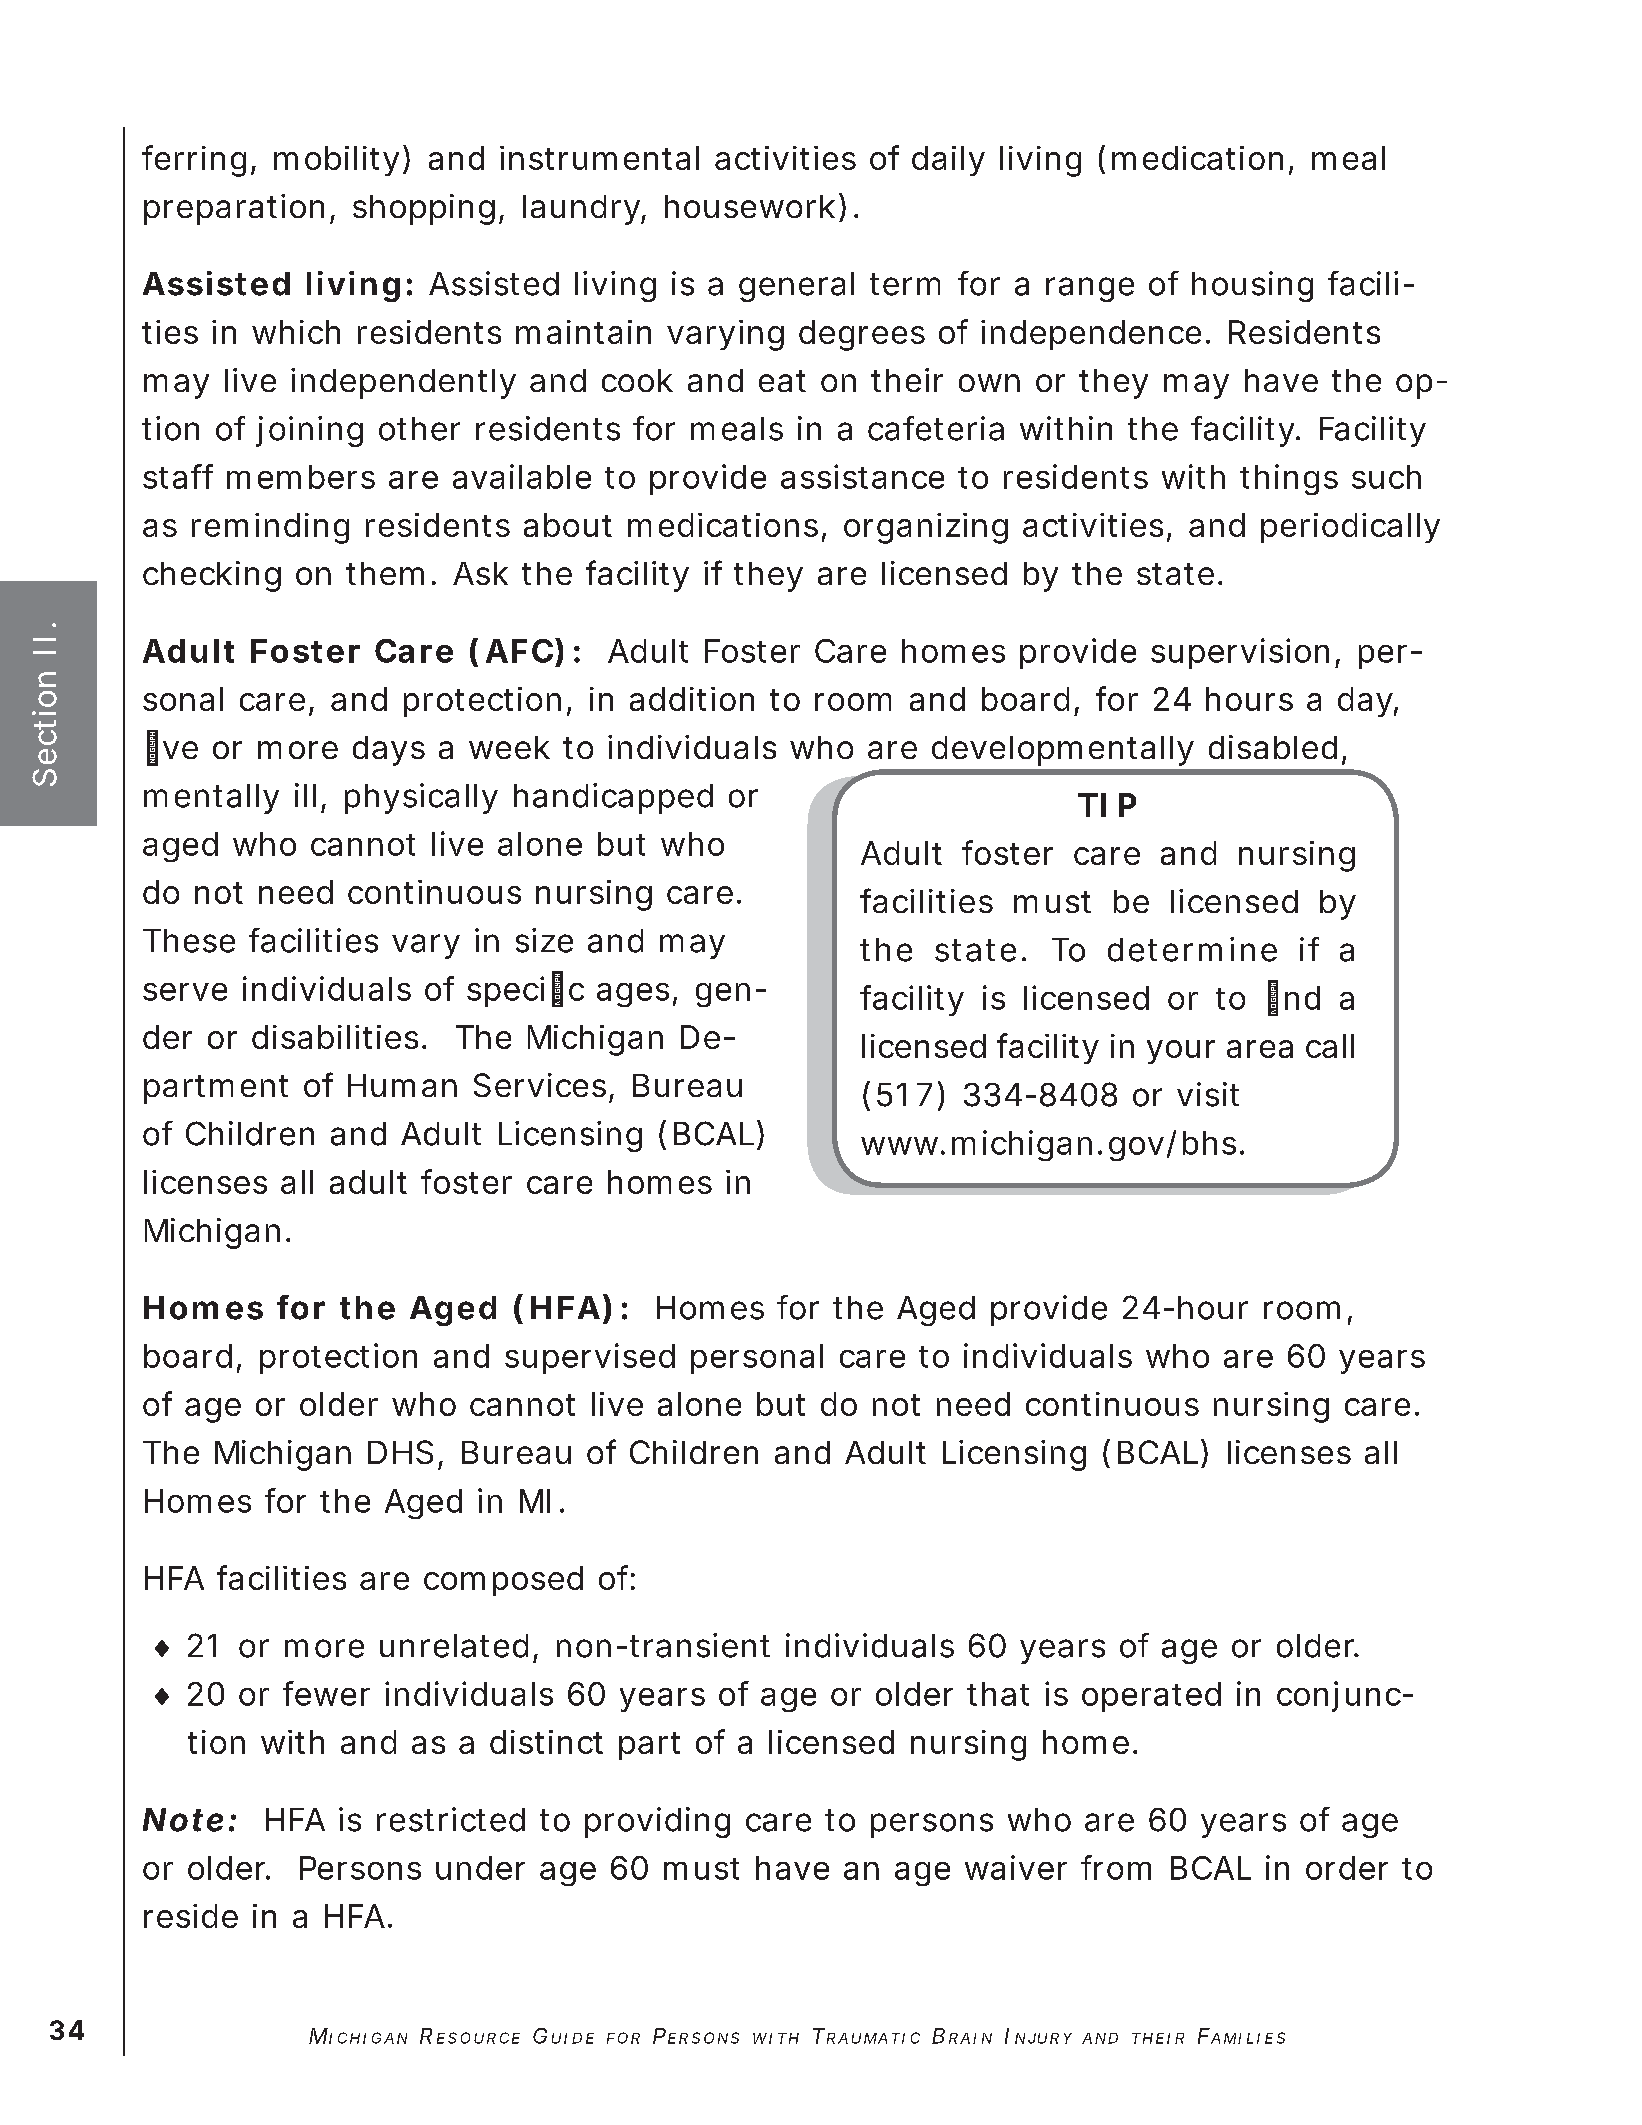 This screenshot has height=2125, width=1642. What do you see at coordinates (637, 995) in the screenshot?
I see `ages` at bounding box center [637, 995].
